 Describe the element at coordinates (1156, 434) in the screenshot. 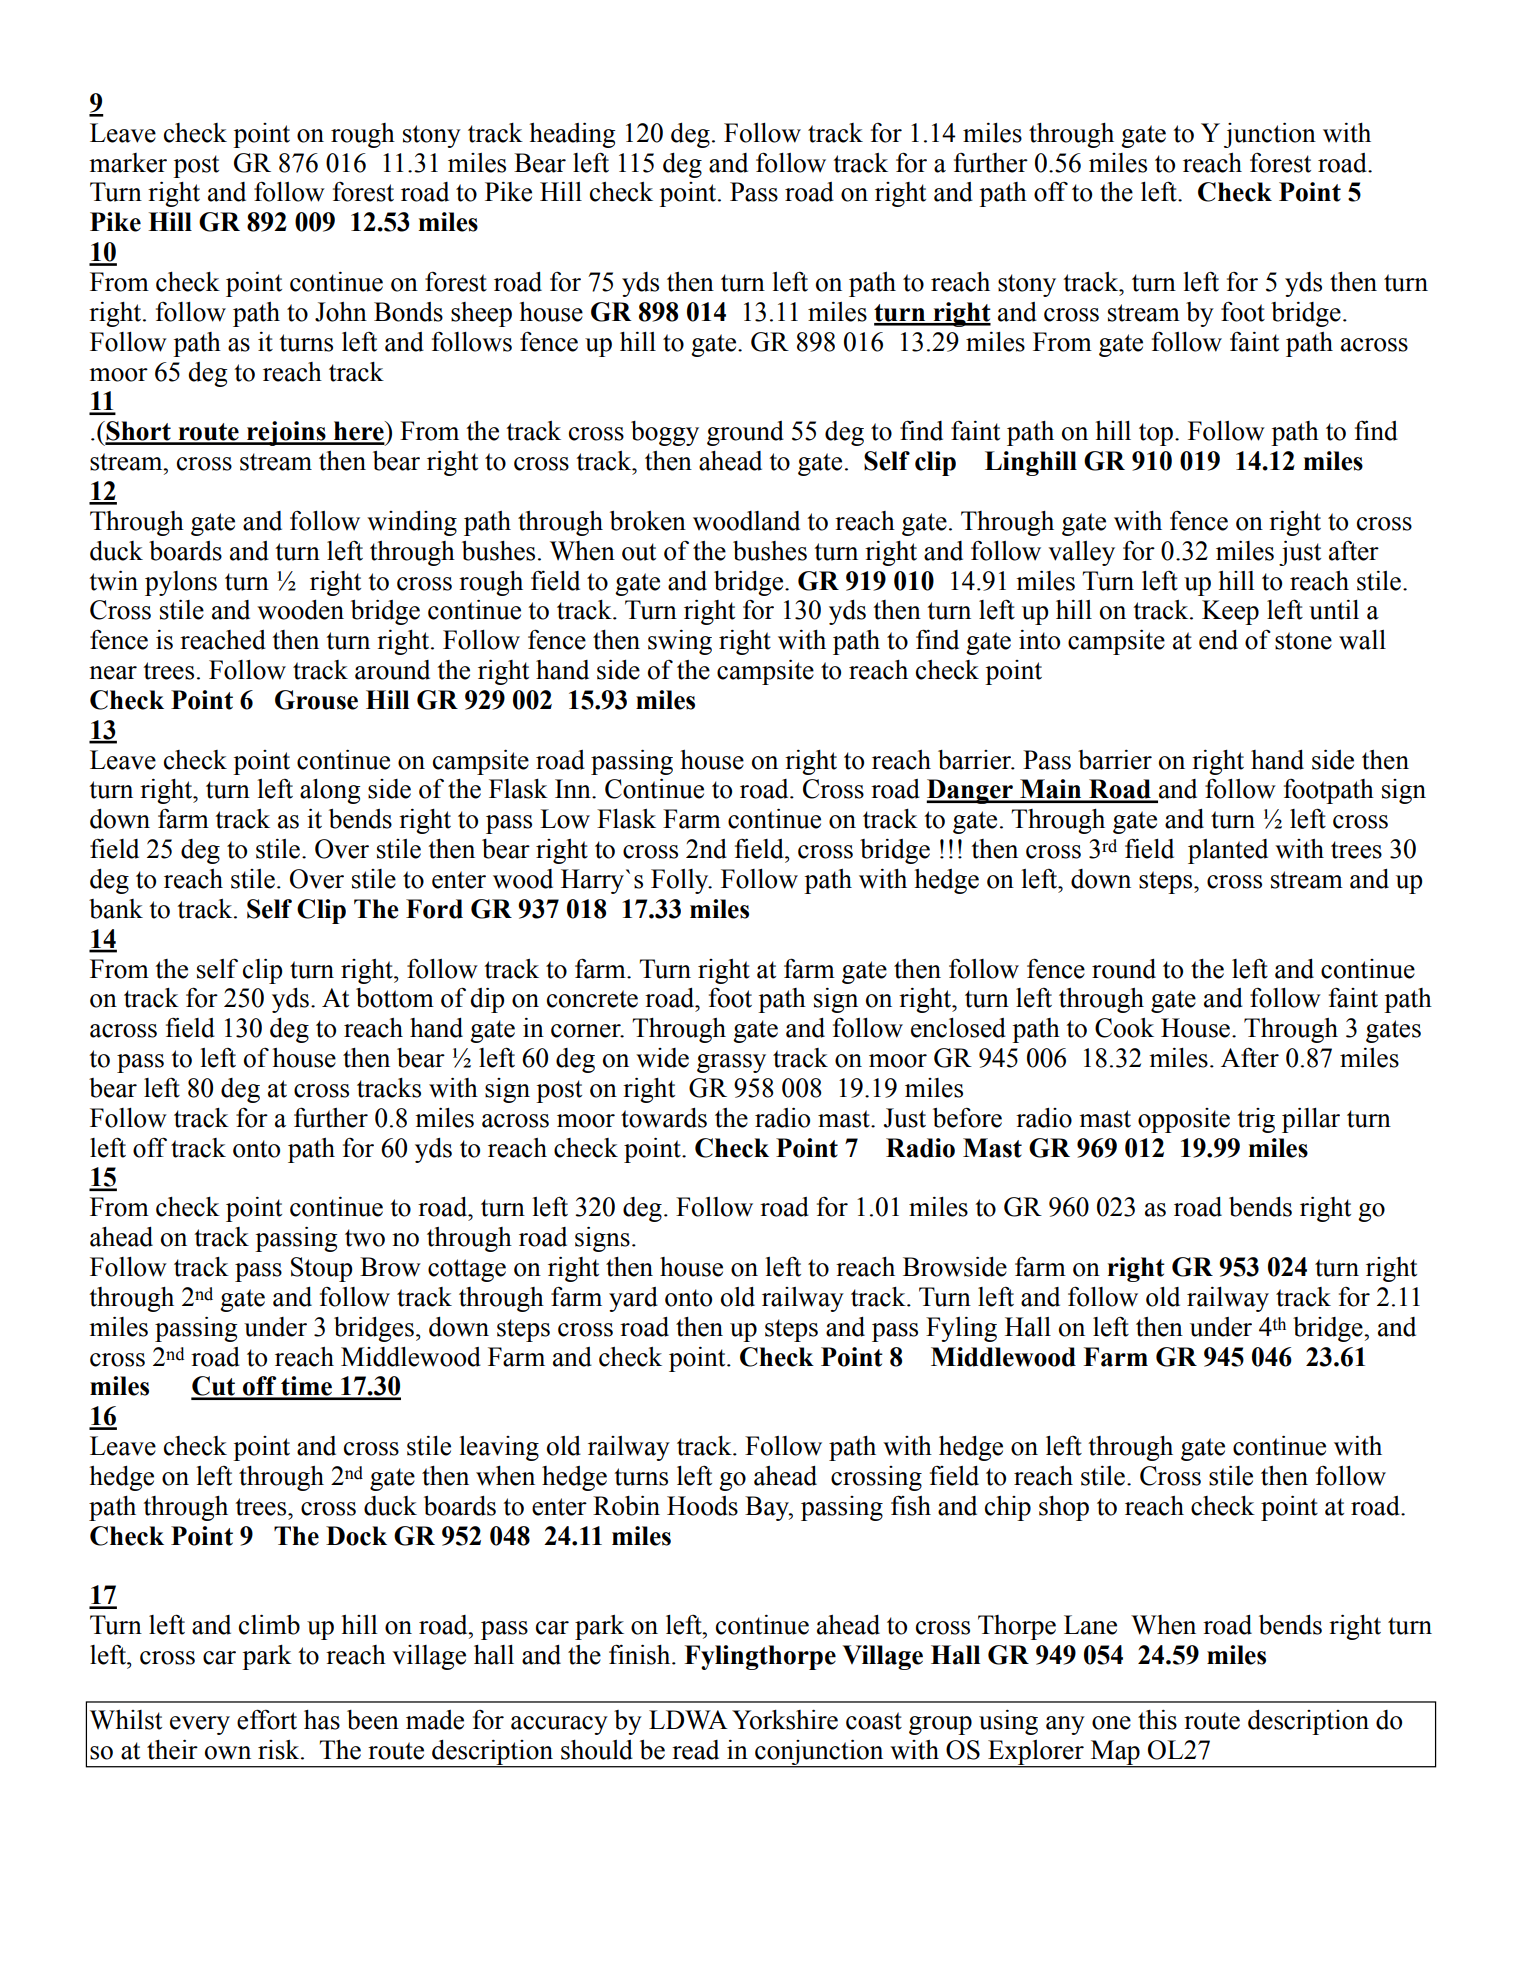

I see `top` at that location.
